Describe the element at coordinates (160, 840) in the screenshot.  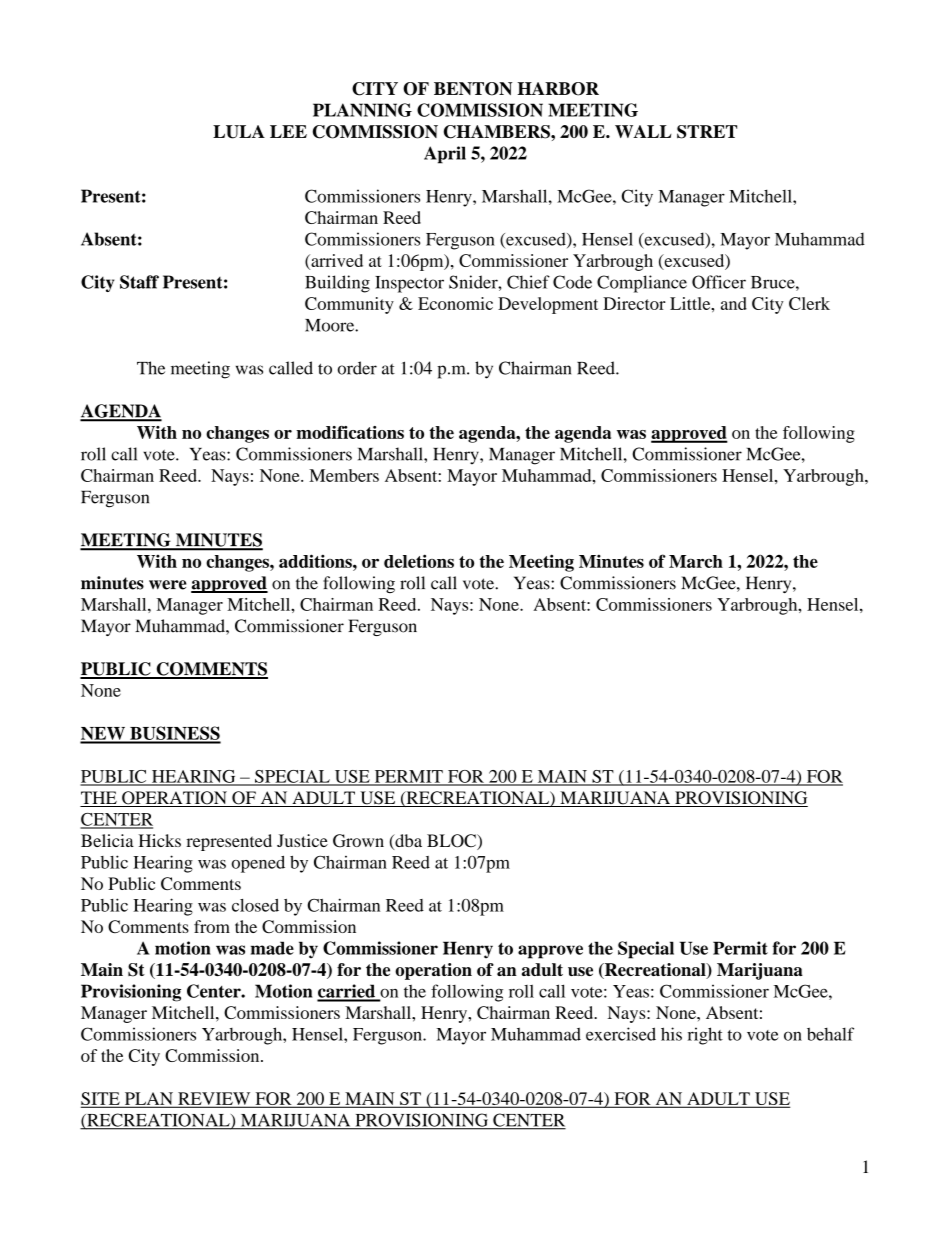
I see `Hicks` at that location.
